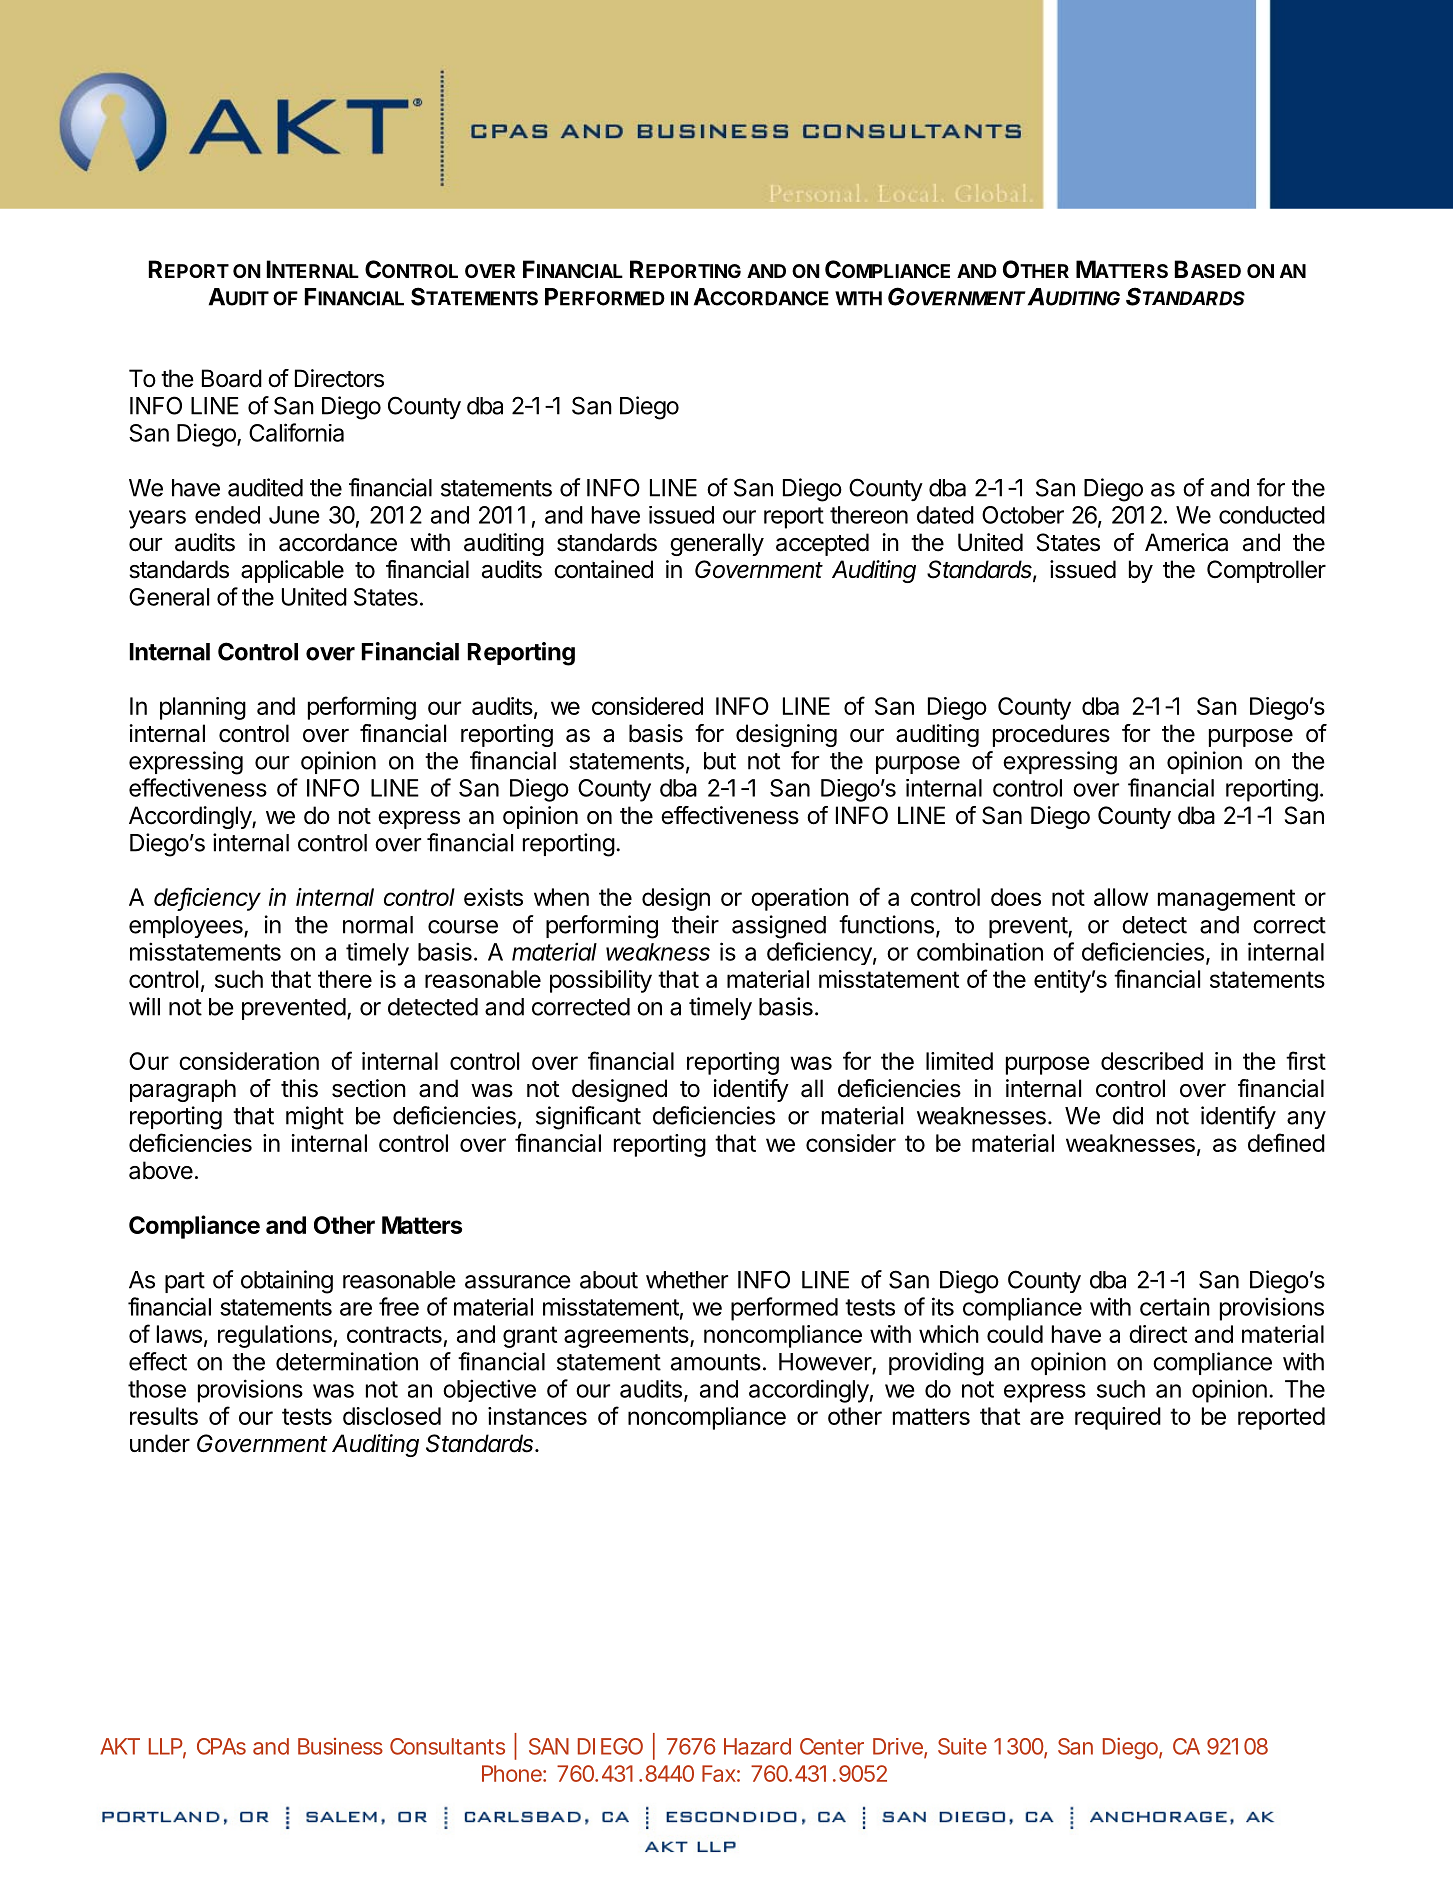  What do you see at coordinates (1152, 1061) in the document?
I see `described` at bounding box center [1152, 1061].
